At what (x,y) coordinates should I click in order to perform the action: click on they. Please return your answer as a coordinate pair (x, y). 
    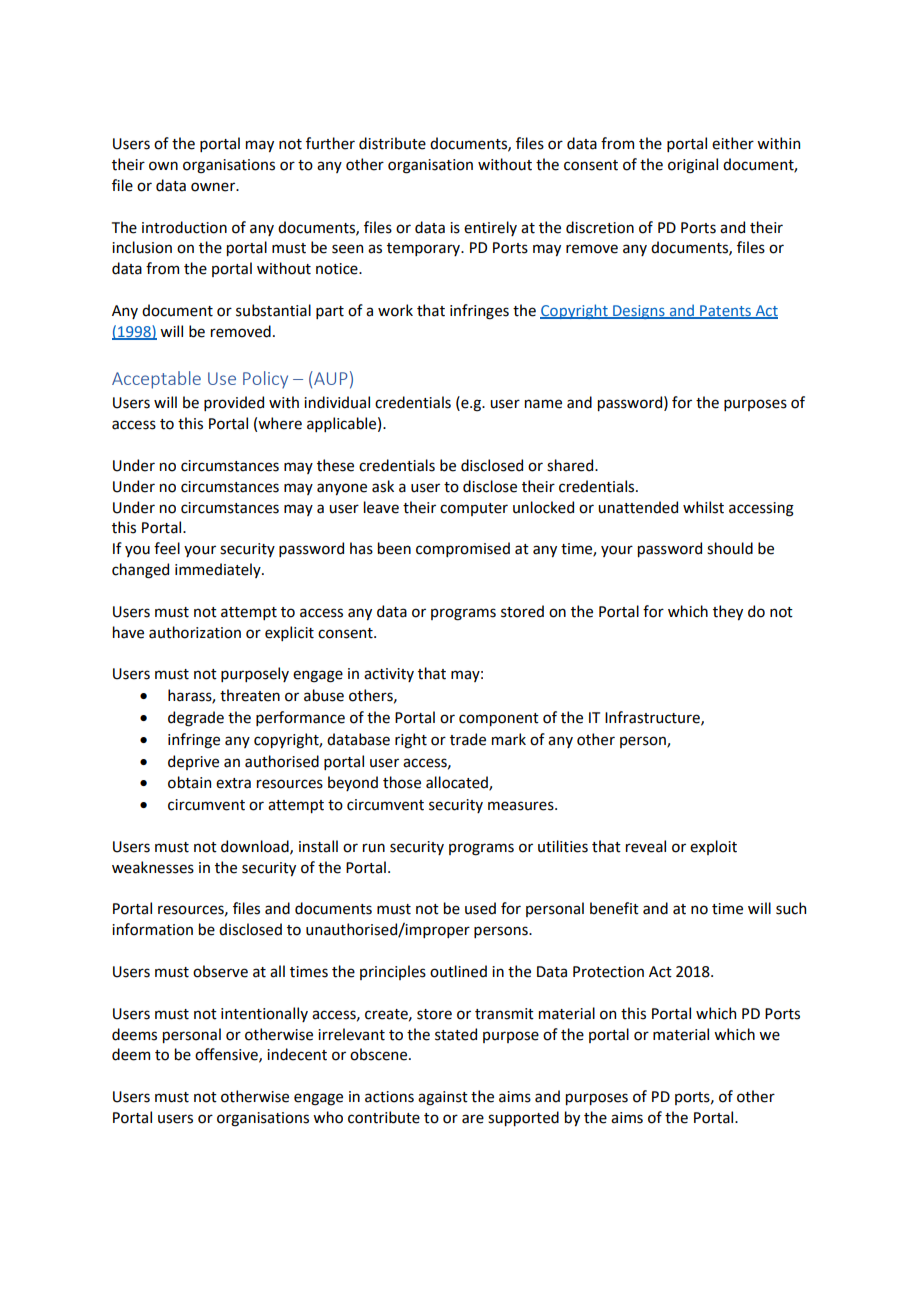
    Looking at the image, I should click on (728, 612).
